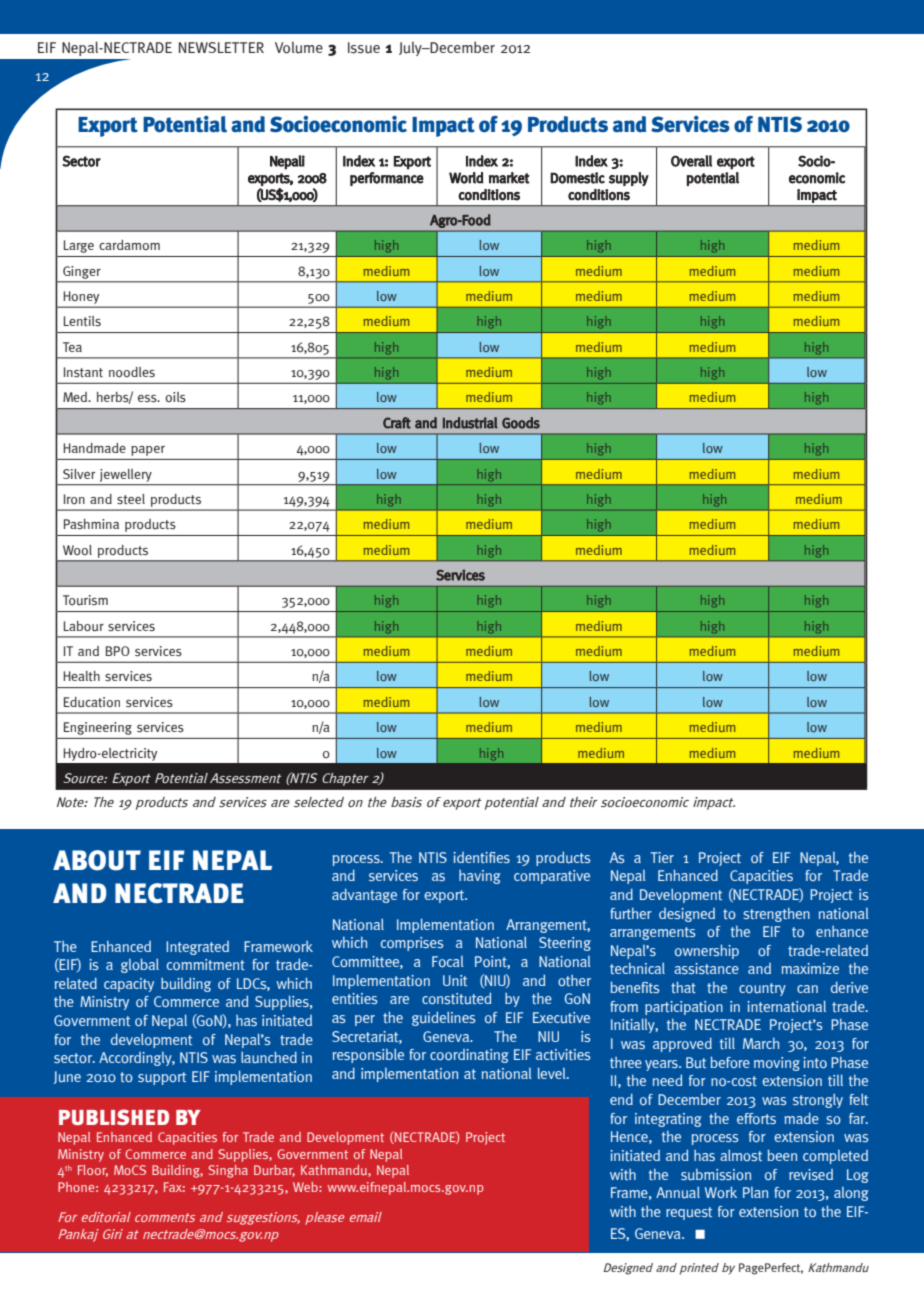  What do you see at coordinates (662, 857) in the screenshot?
I see `Tier` at bounding box center [662, 857].
